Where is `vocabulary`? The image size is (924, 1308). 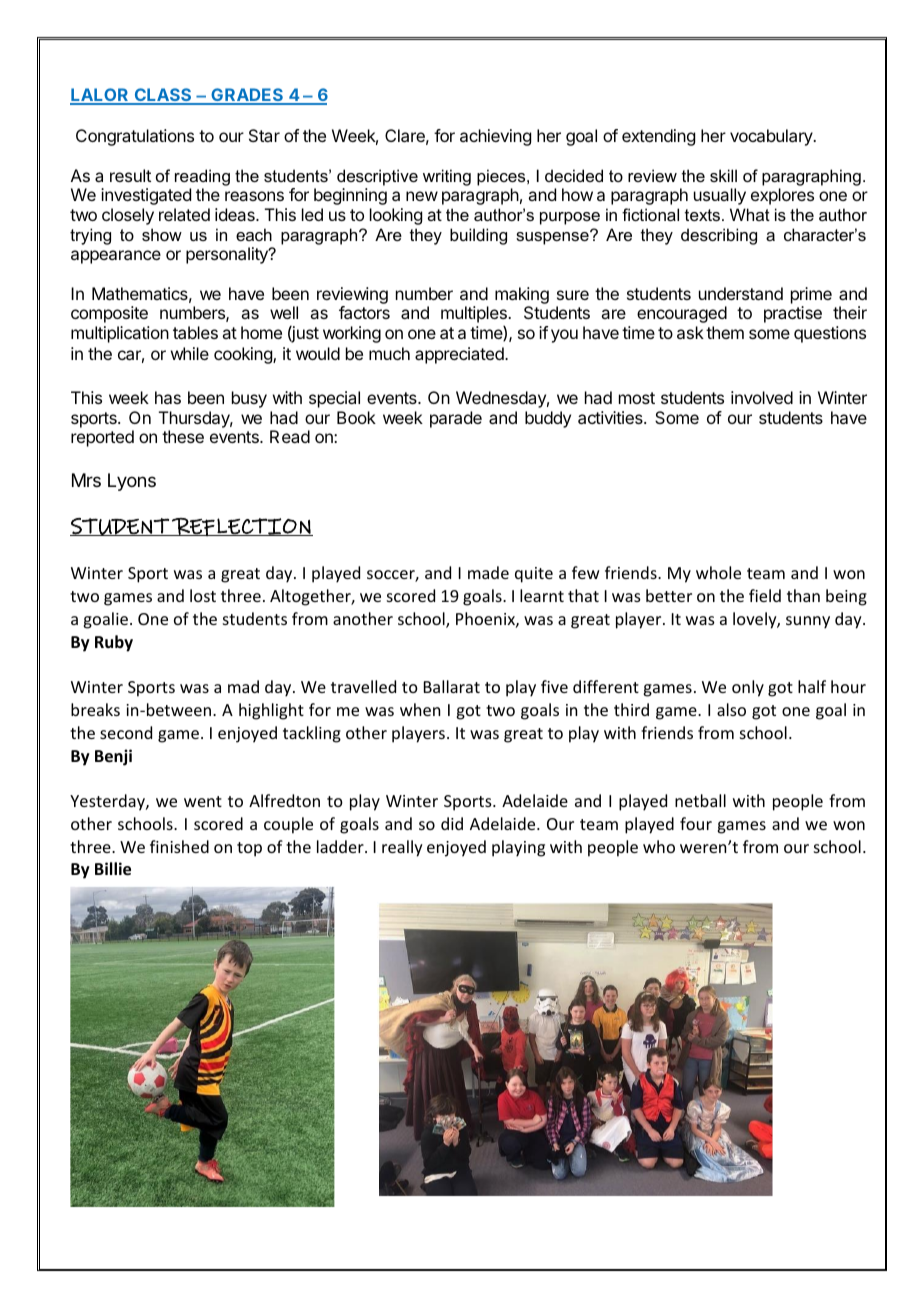 vocabulary is located at coordinates (772, 137).
